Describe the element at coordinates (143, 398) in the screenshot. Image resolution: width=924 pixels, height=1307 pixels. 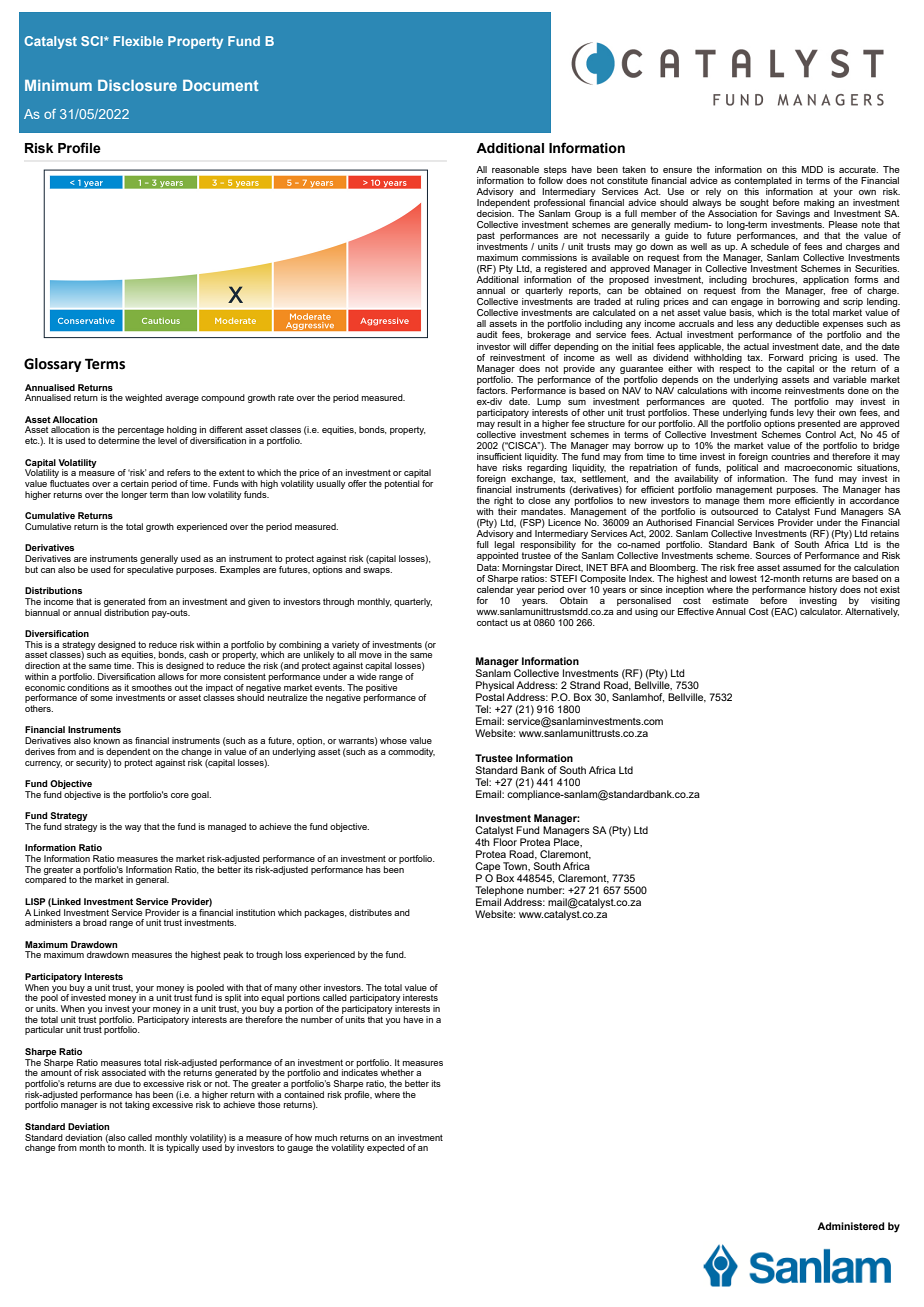
I see `weighted` at that location.
